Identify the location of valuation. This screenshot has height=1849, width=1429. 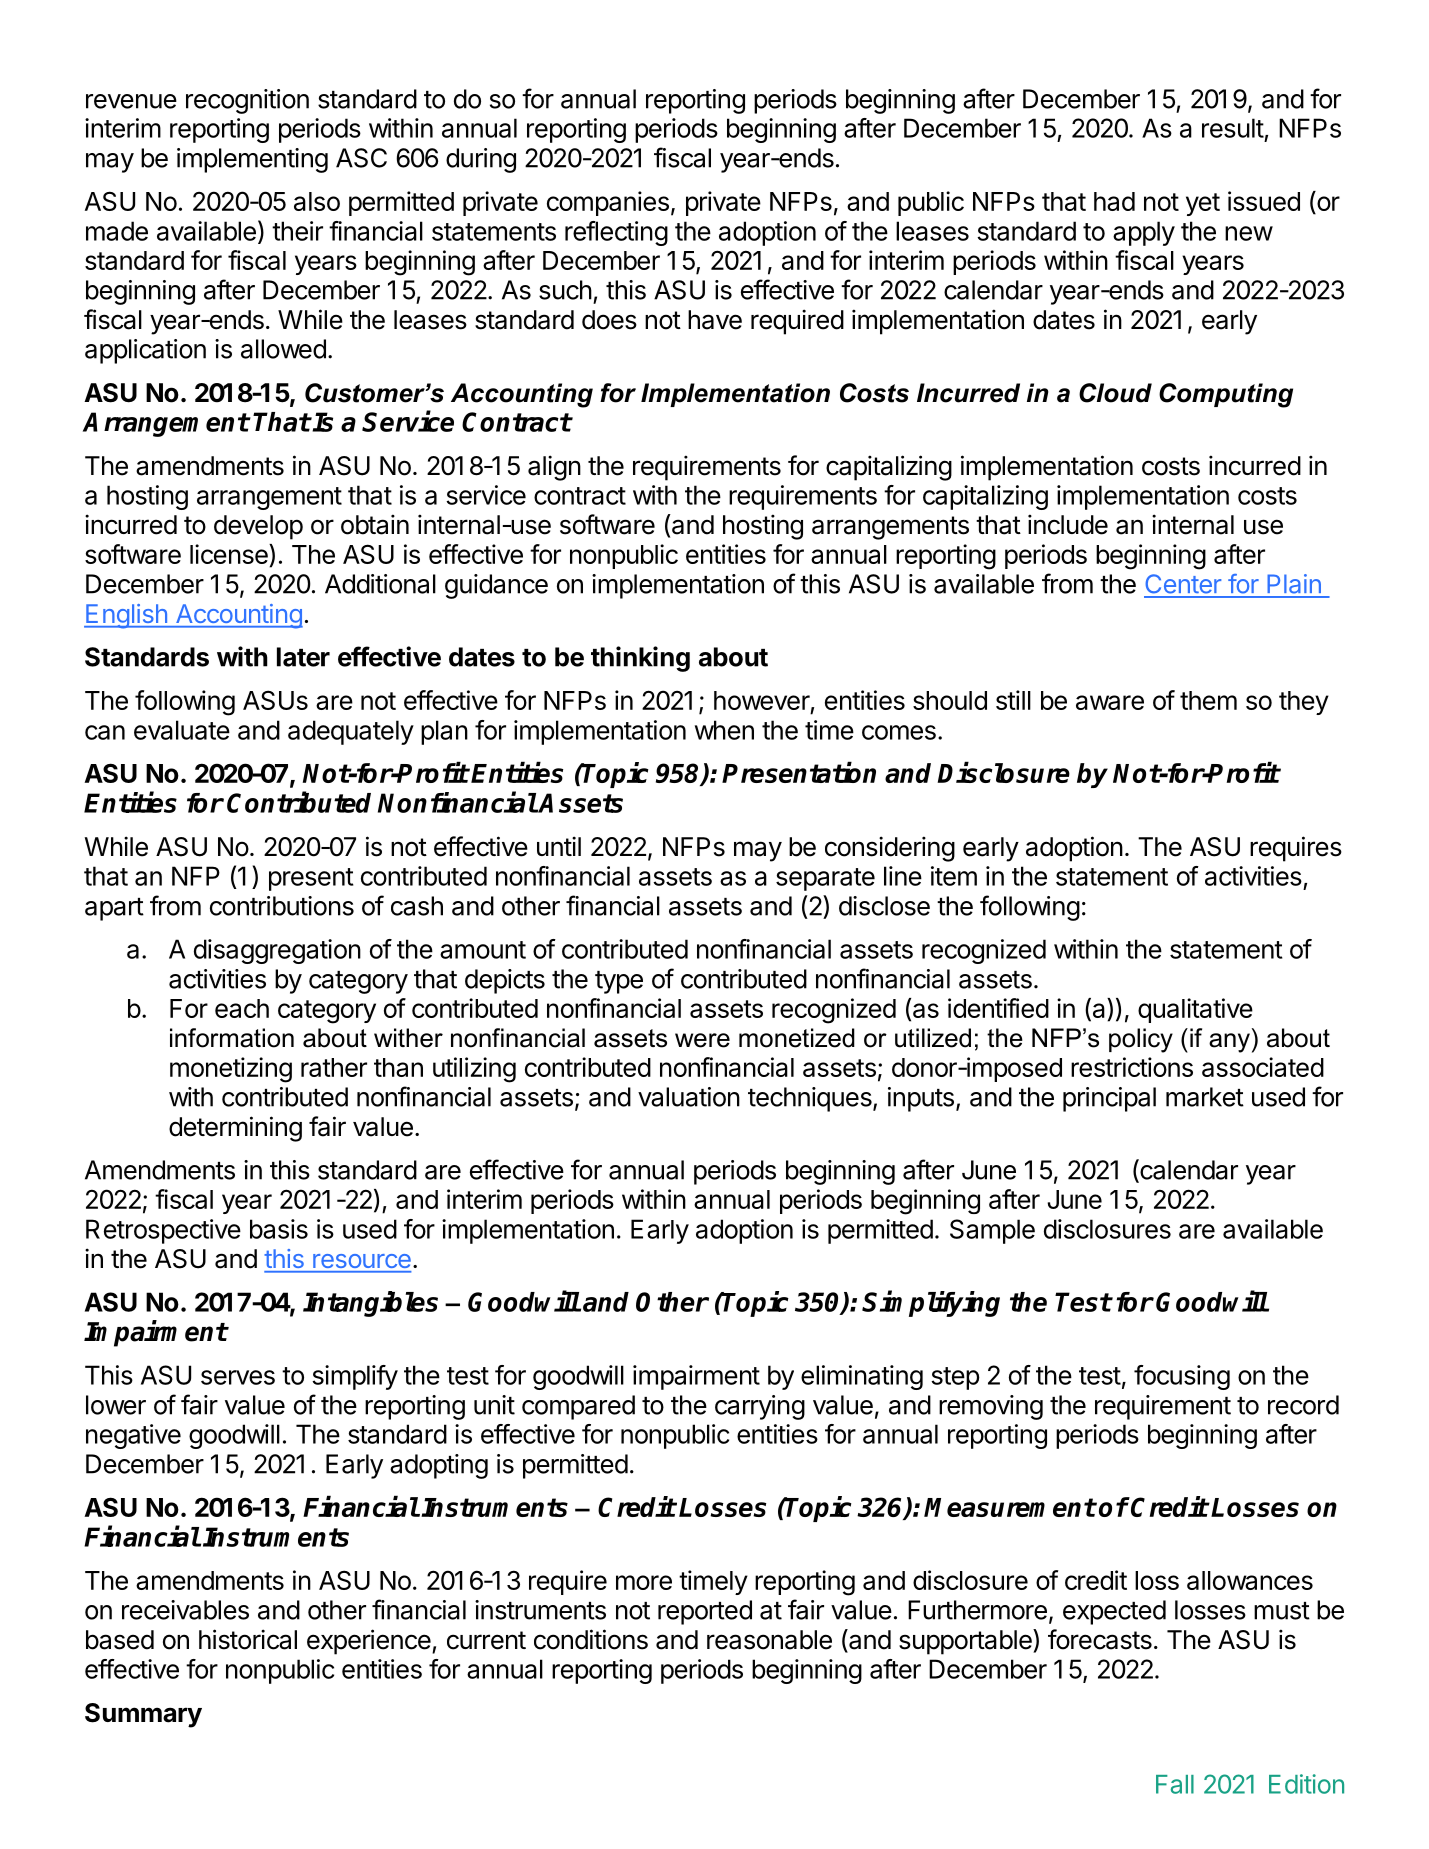
(689, 1097).
